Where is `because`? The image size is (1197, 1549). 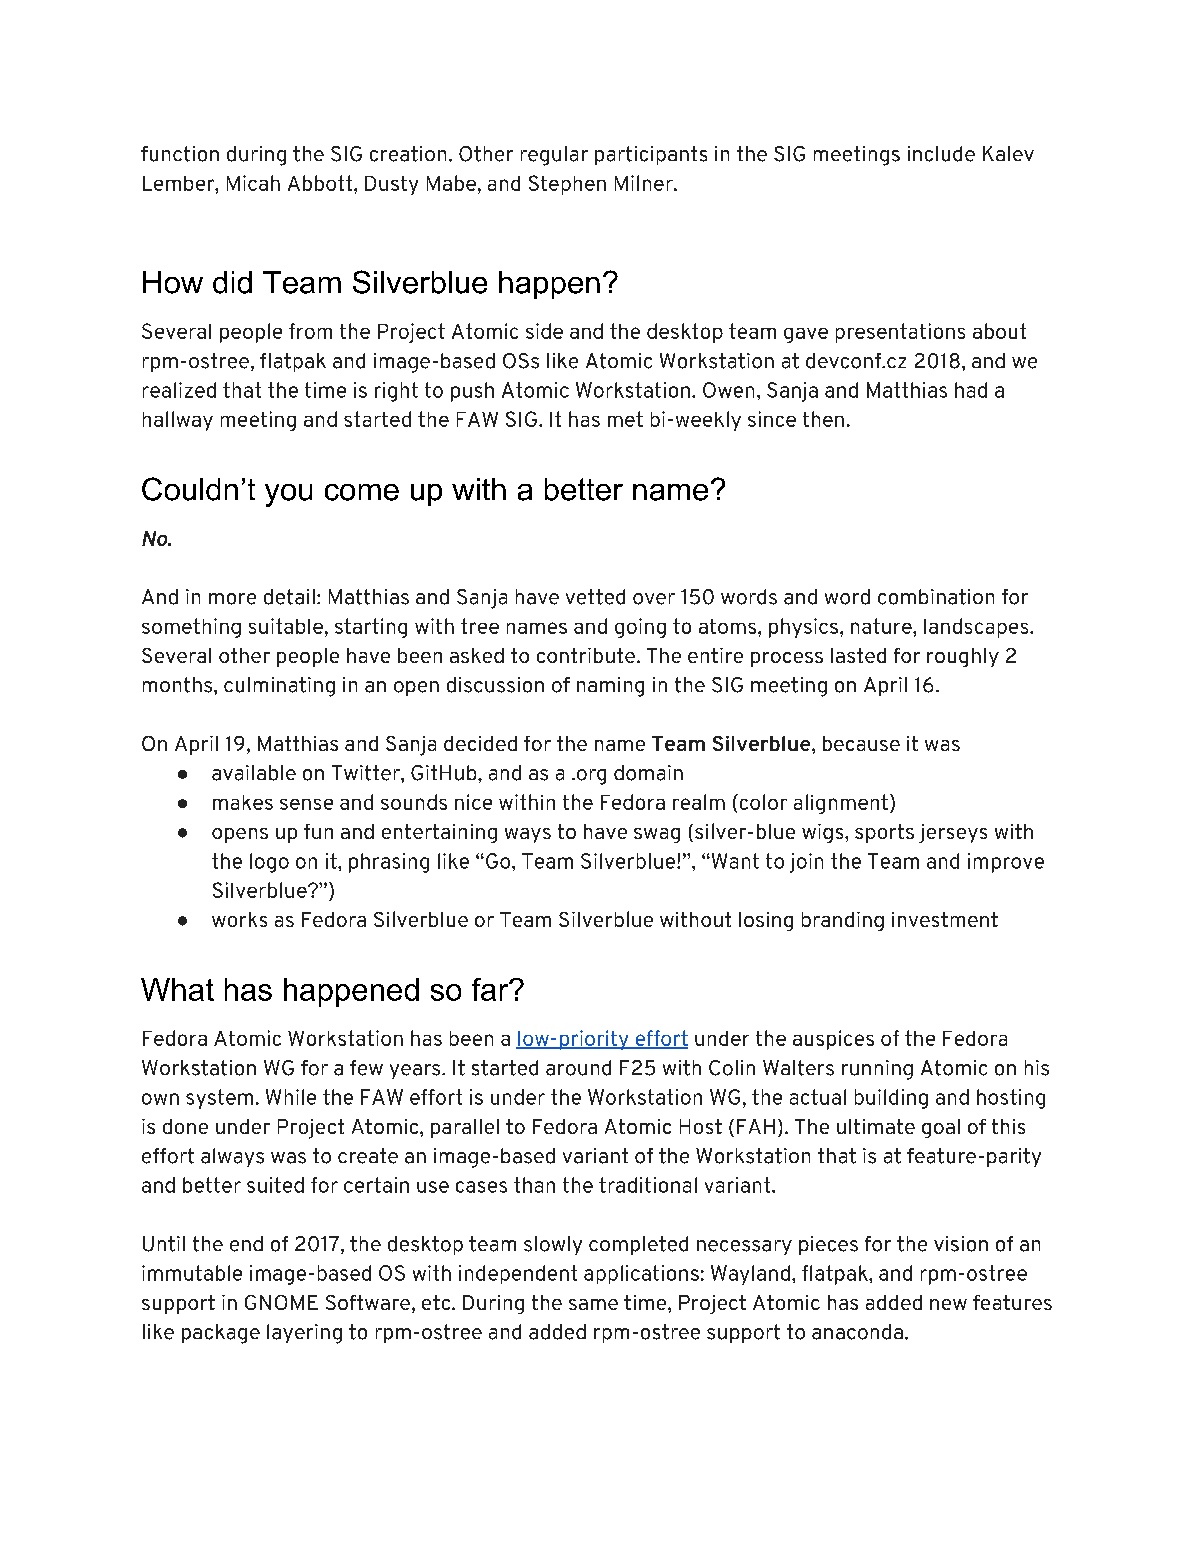 because is located at coordinates (861, 743).
